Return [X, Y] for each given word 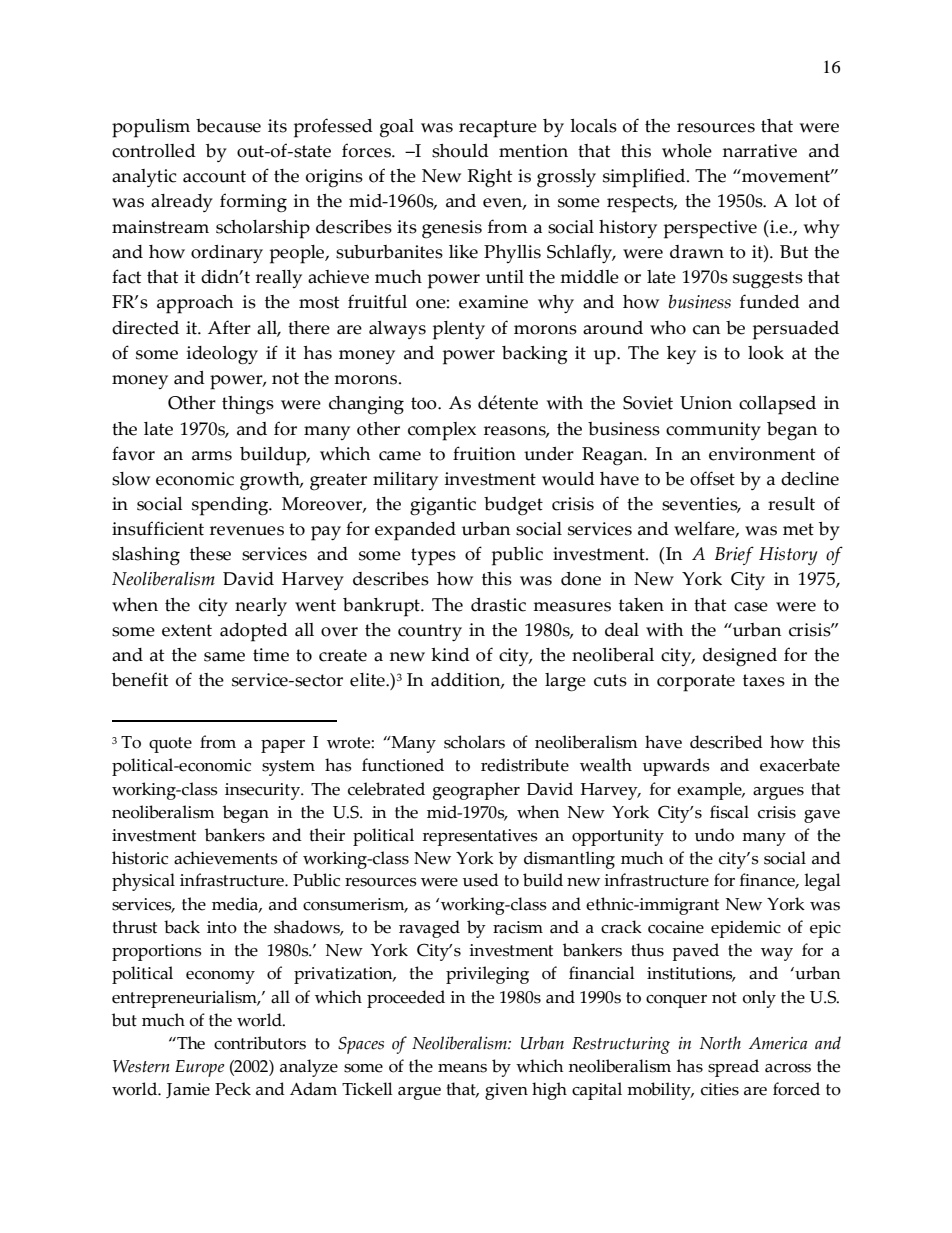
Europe [199, 1068]
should [460, 151]
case [751, 607]
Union [706, 403]
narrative [760, 151]
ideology [222, 355]
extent [187, 630]
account [214, 176]
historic [140, 858]
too [425, 403]
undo [714, 835]
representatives [480, 837]
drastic [498, 605]
